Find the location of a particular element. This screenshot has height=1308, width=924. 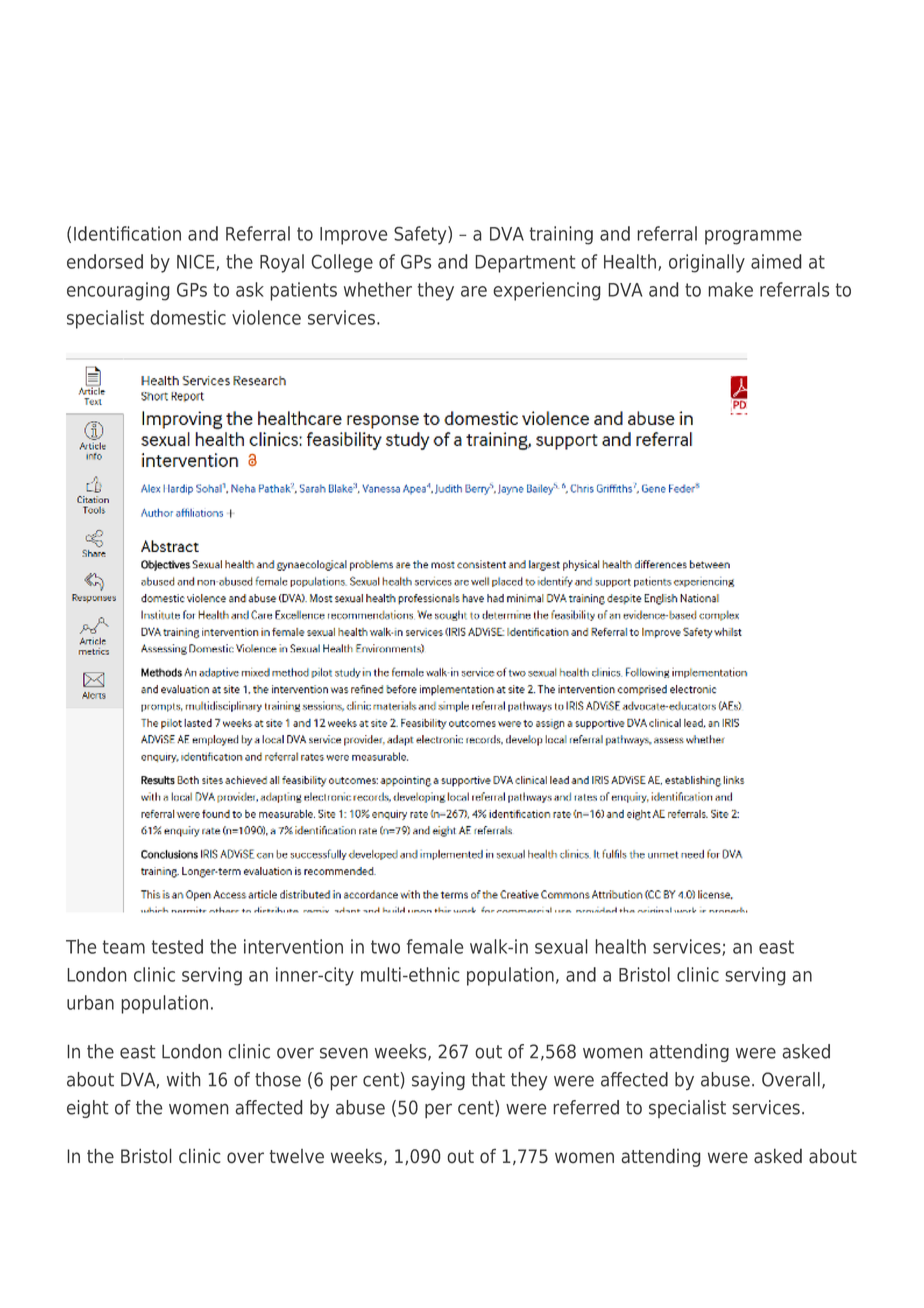

originally is located at coordinates (707, 263).
